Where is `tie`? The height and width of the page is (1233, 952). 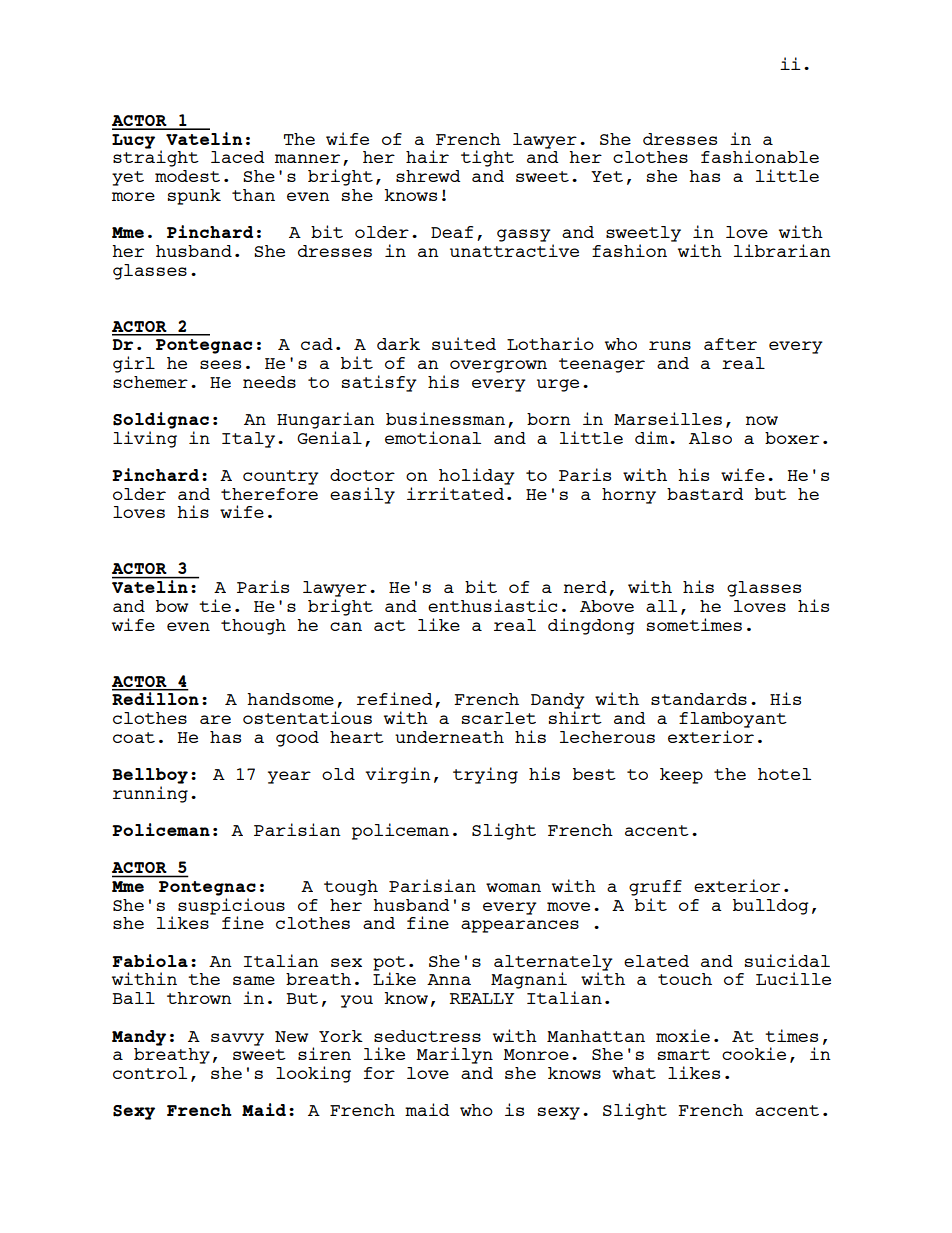 tie is located at coordinates (215, 605).
